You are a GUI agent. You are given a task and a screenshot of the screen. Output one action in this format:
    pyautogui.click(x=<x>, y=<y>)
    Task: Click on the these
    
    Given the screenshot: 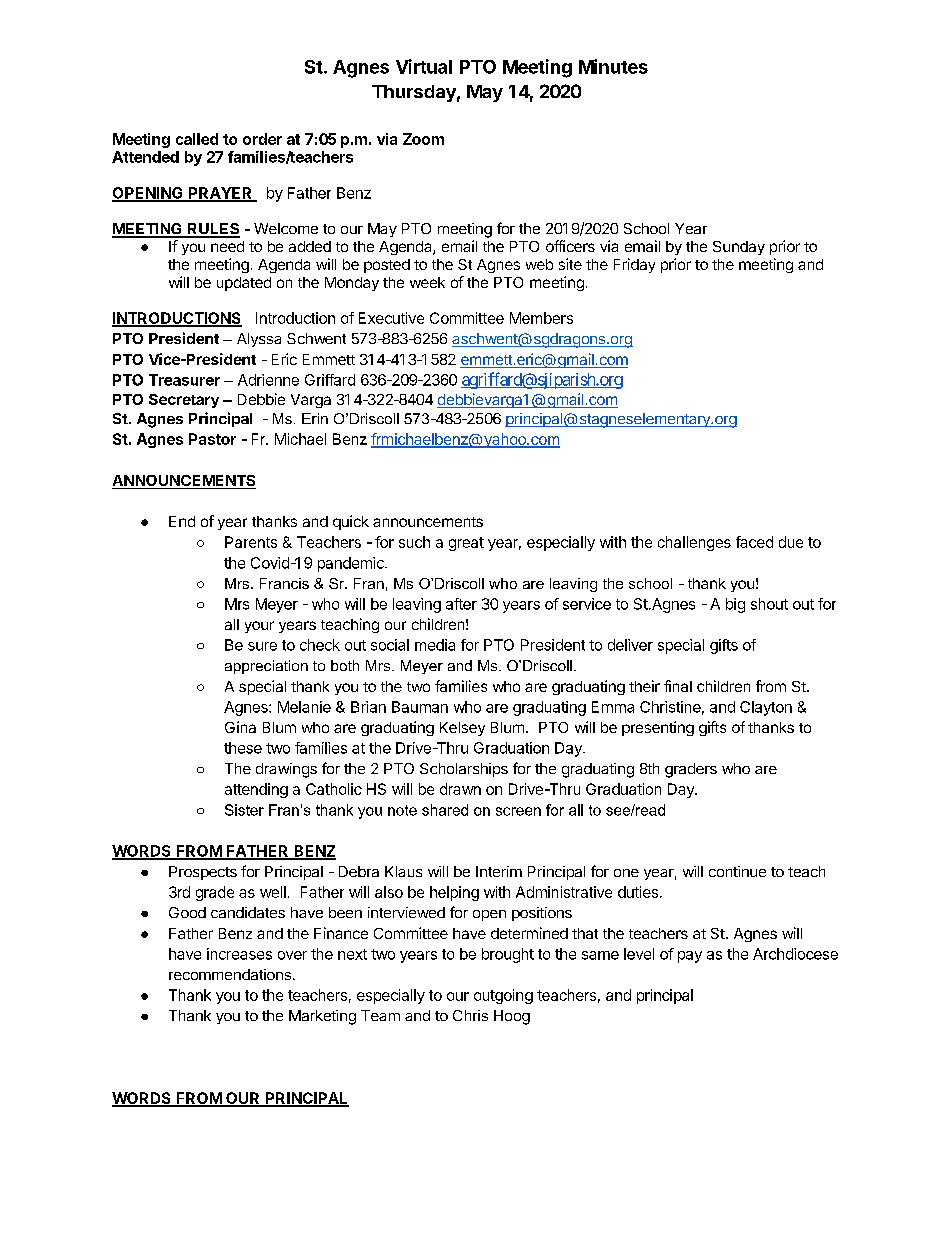 What is the action you would take?
    pyautogui.click(x=243, y=748)
